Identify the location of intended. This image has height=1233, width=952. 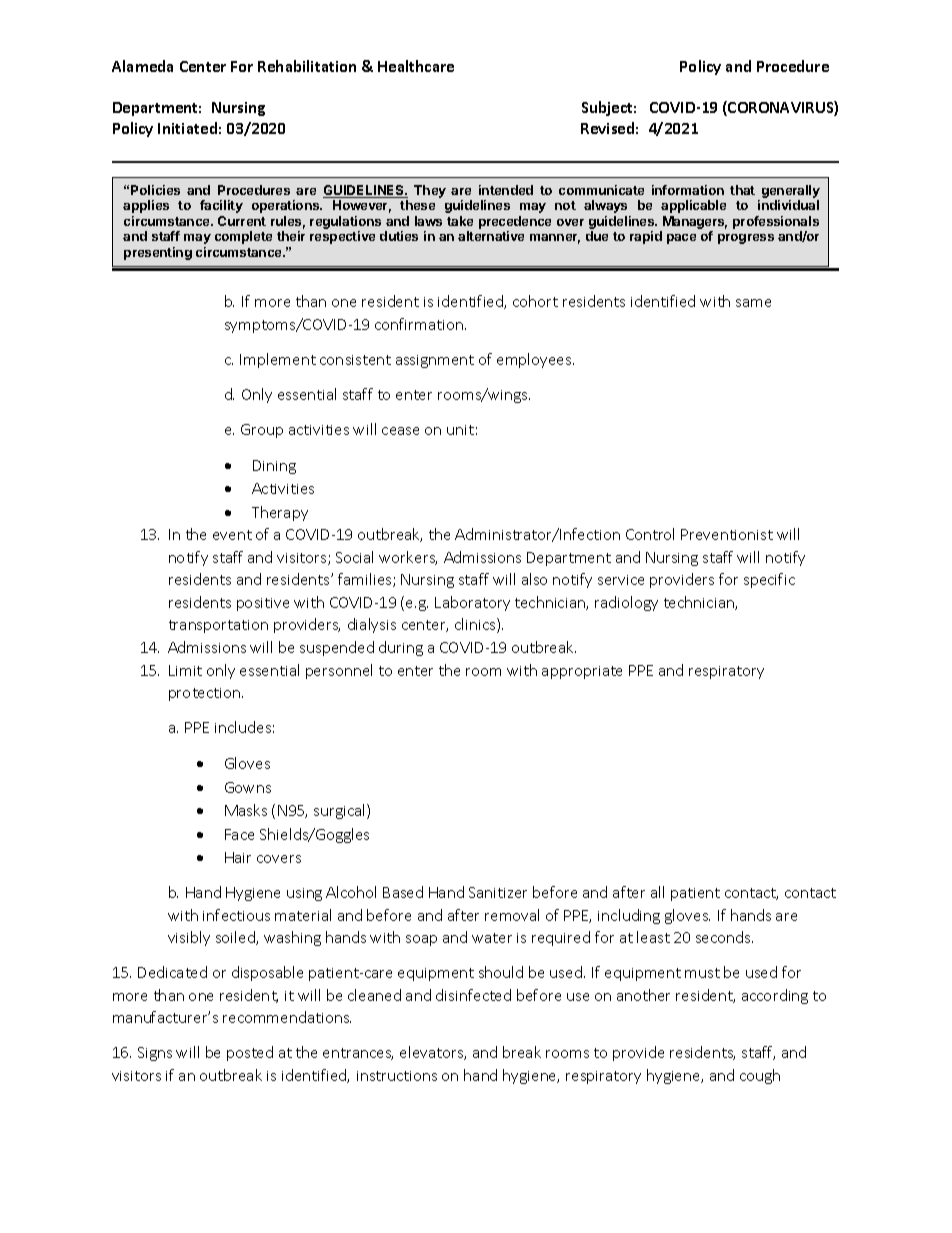
(506, 190).
